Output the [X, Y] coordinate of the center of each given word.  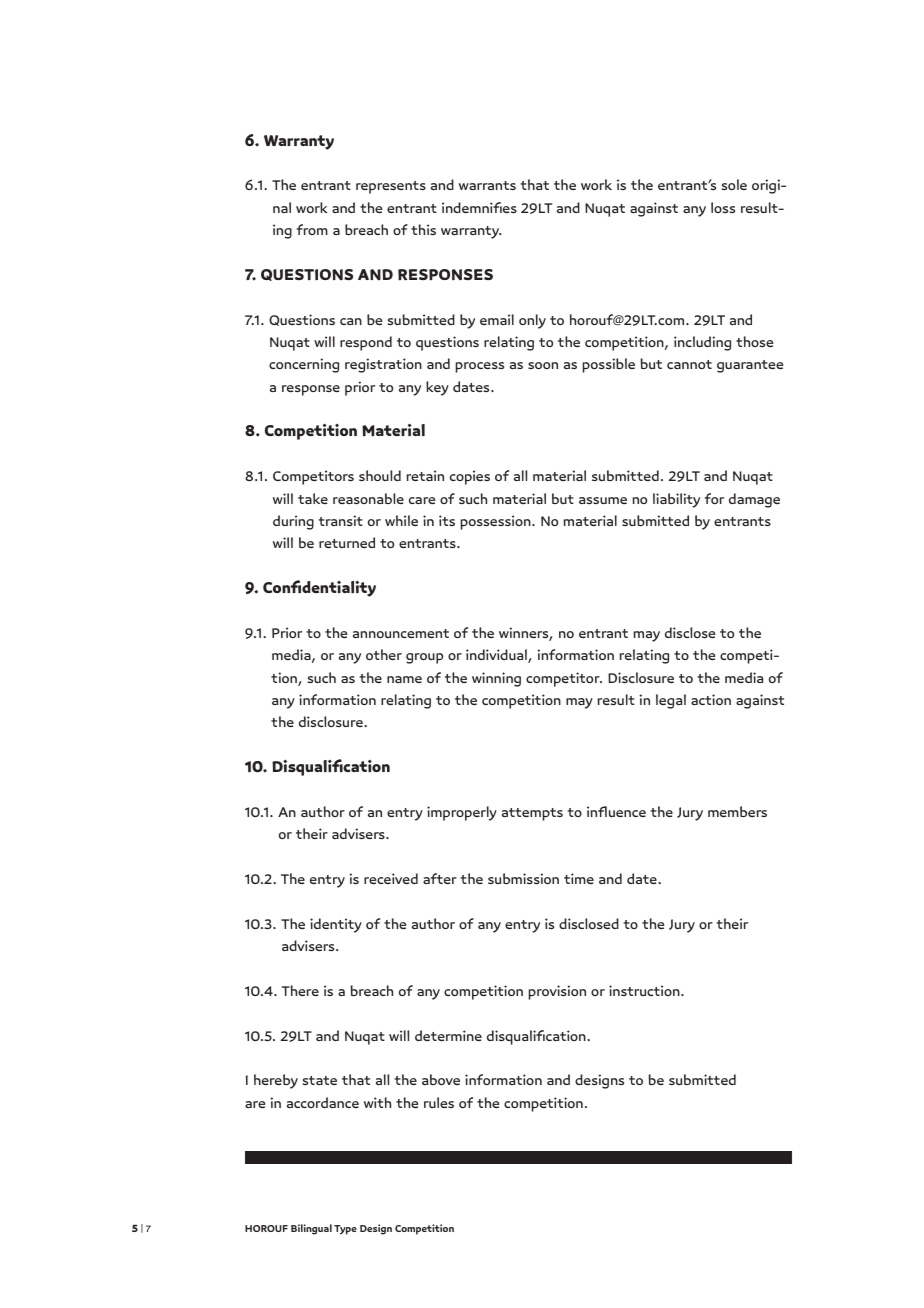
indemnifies [479, 207]
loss [723, 207]
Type [345, 1230]
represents [391, 187]
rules [439, 1102]
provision [557, 992]
